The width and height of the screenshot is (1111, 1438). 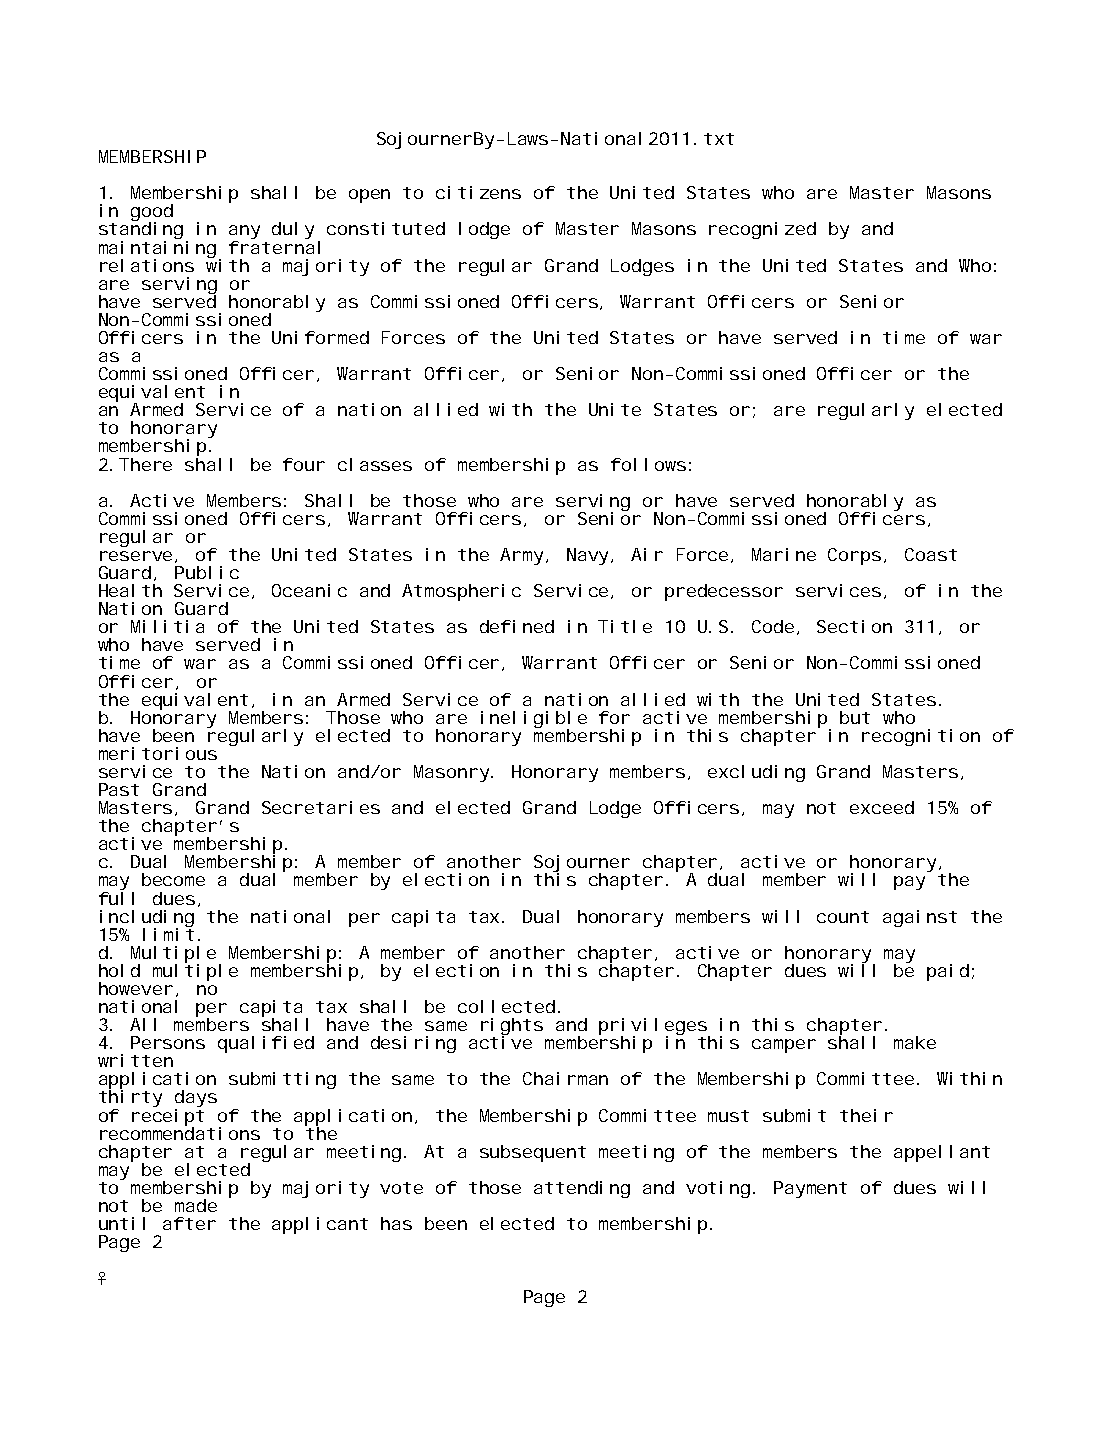 What do you see at coordinates (478, 192) in the screenshot?
I see `citizens` at bounding box center [478, 192].
